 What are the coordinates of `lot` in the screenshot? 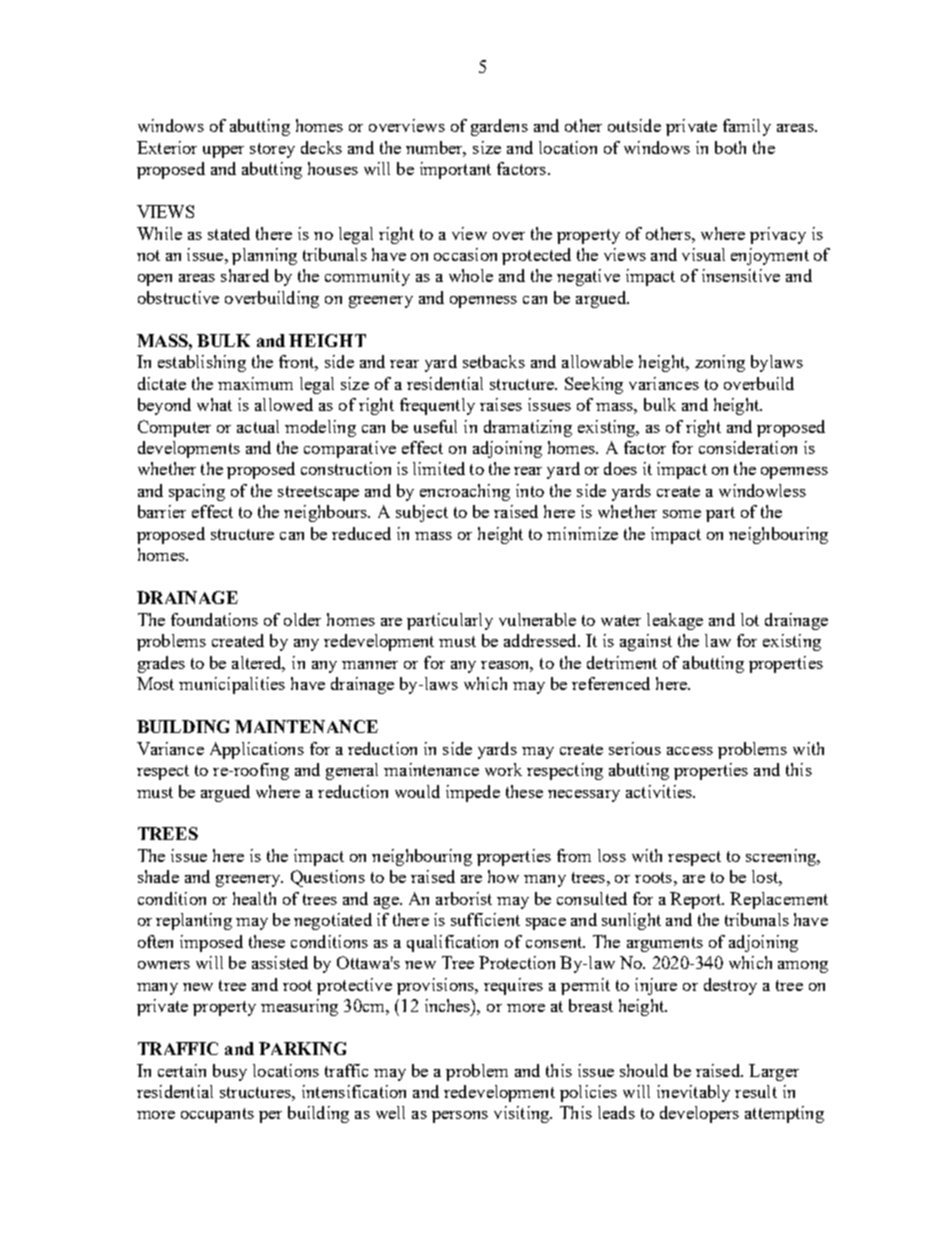 It's located at (750, 619).
